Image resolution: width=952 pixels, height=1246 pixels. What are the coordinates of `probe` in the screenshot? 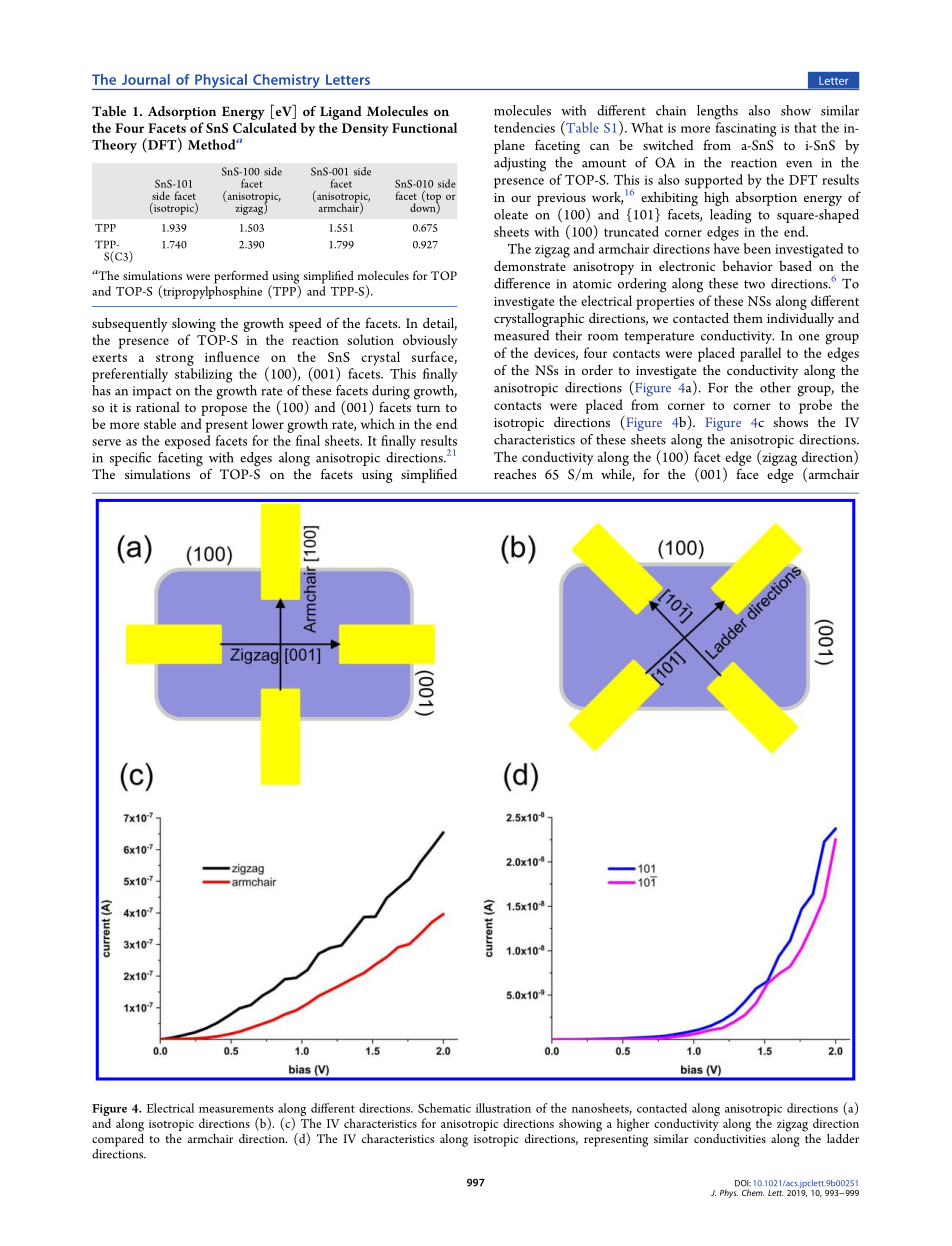 It's located at (815, 406).
